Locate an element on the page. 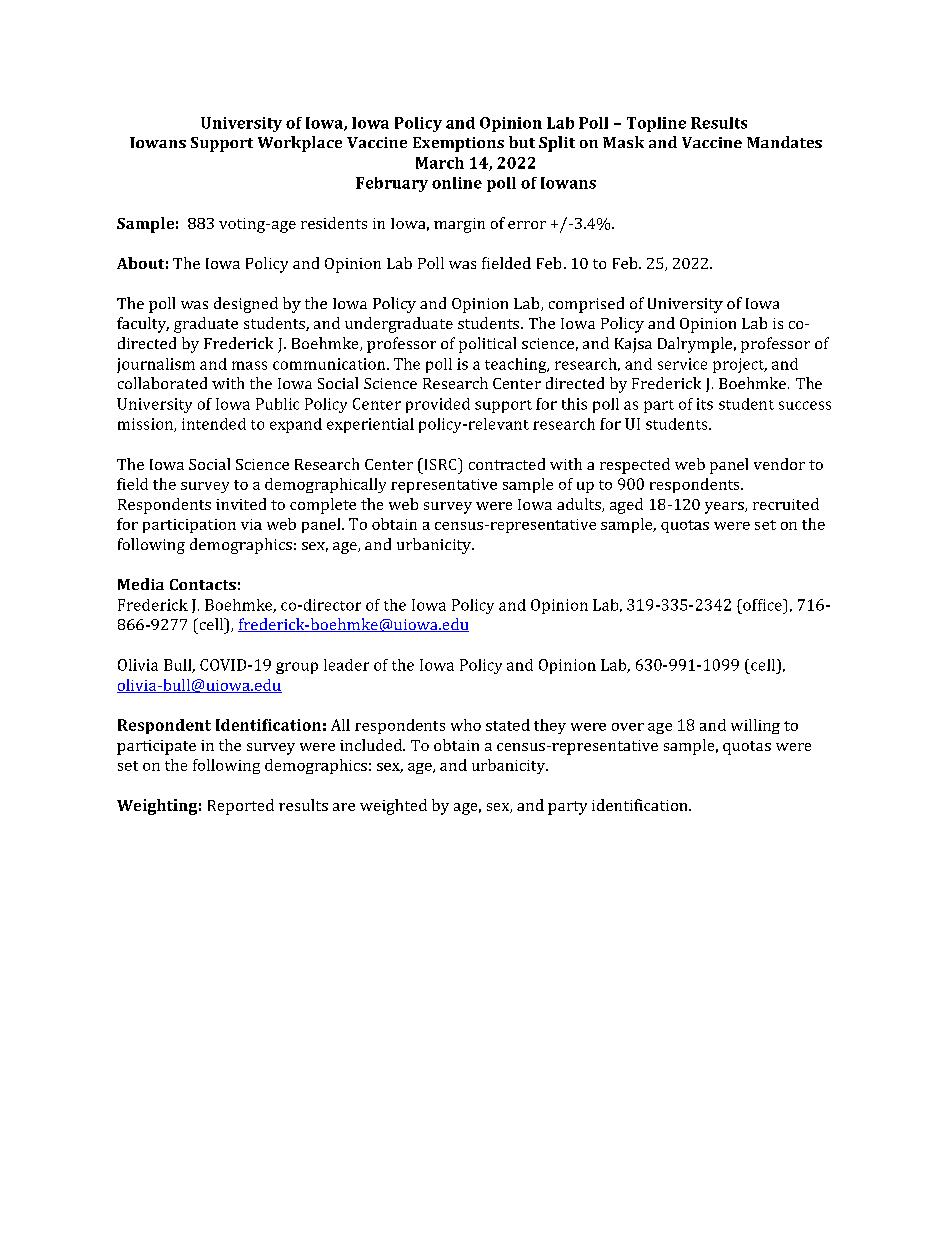  Reported is located at coordinates (241, 807).
